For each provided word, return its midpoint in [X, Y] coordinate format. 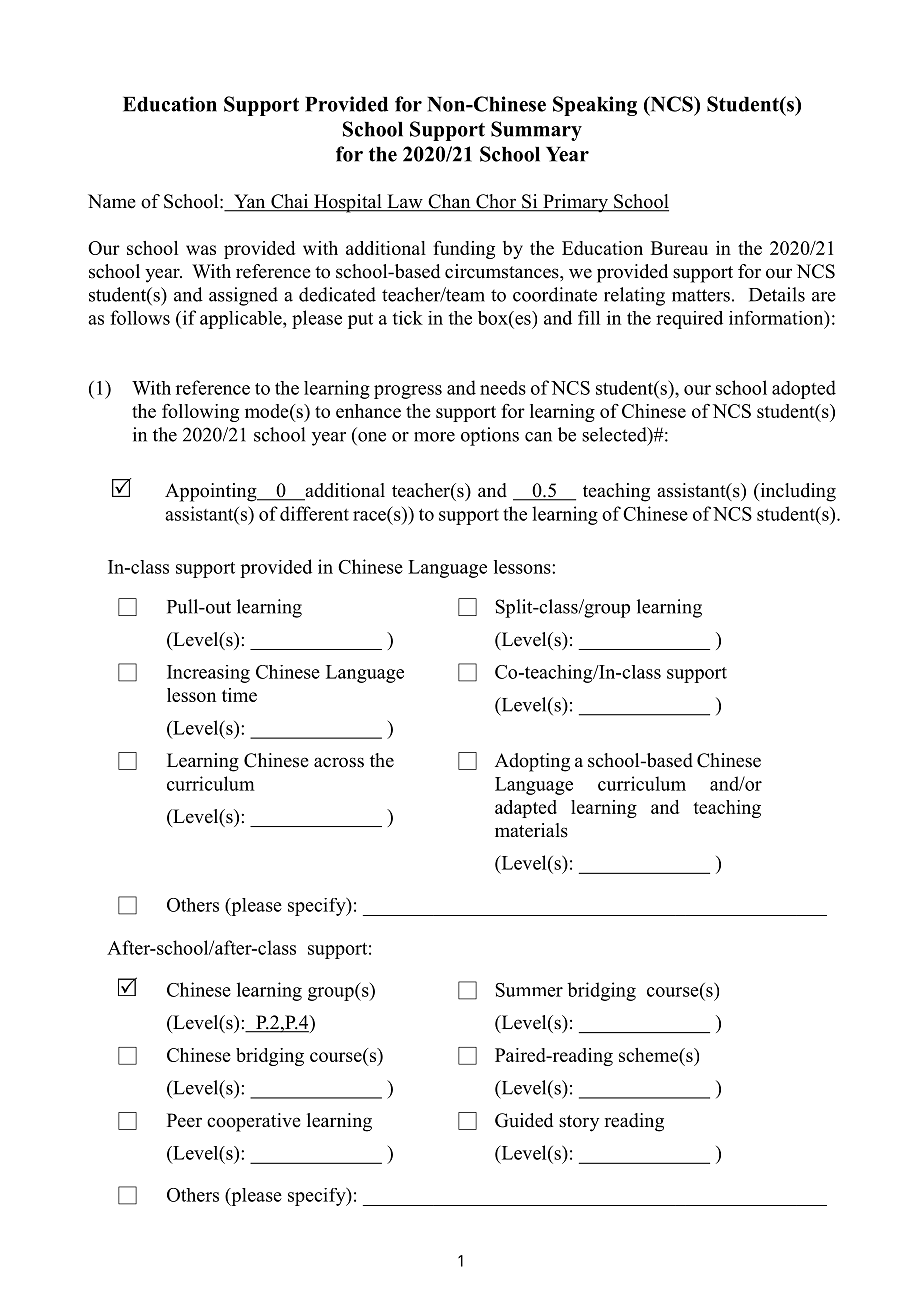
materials [531, 830]
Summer [529, 990]
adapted [526, 809]
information [777, 318]
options [490, 436]
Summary [536, 131]
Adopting [532, 762]
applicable [242, 320]
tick [408, 318]
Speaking [595, 106]
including [797, 492]
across [339, 762]
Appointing [212, 492]
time [239, 695]
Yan [250, 202]
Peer [184, 1120]
